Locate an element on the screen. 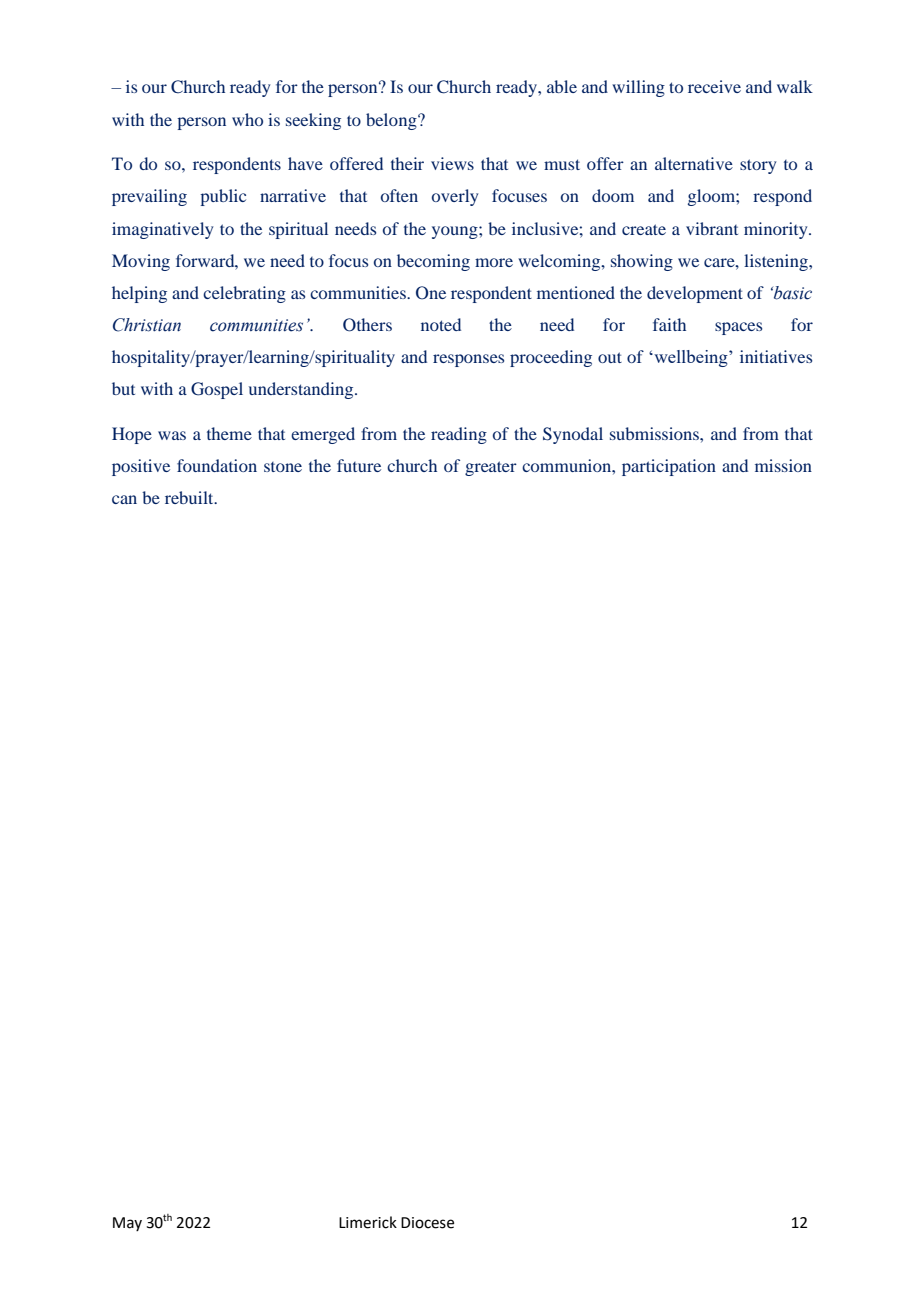  rebuilt is located at coordinates (190, 497).
